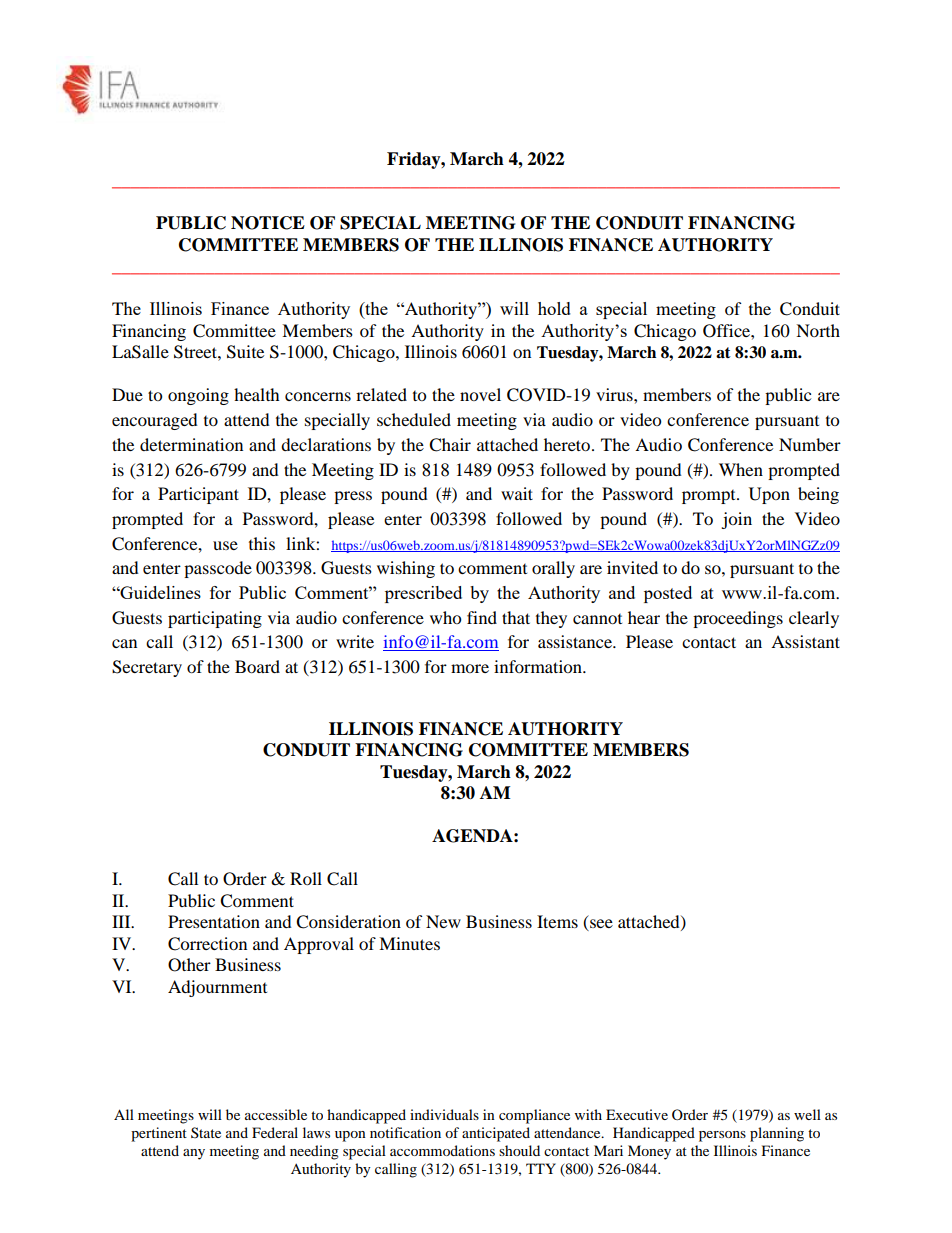 Image resolution: width=952 pixels, height=1233 pixels. I want to click on Chair, so click(450, 445).
